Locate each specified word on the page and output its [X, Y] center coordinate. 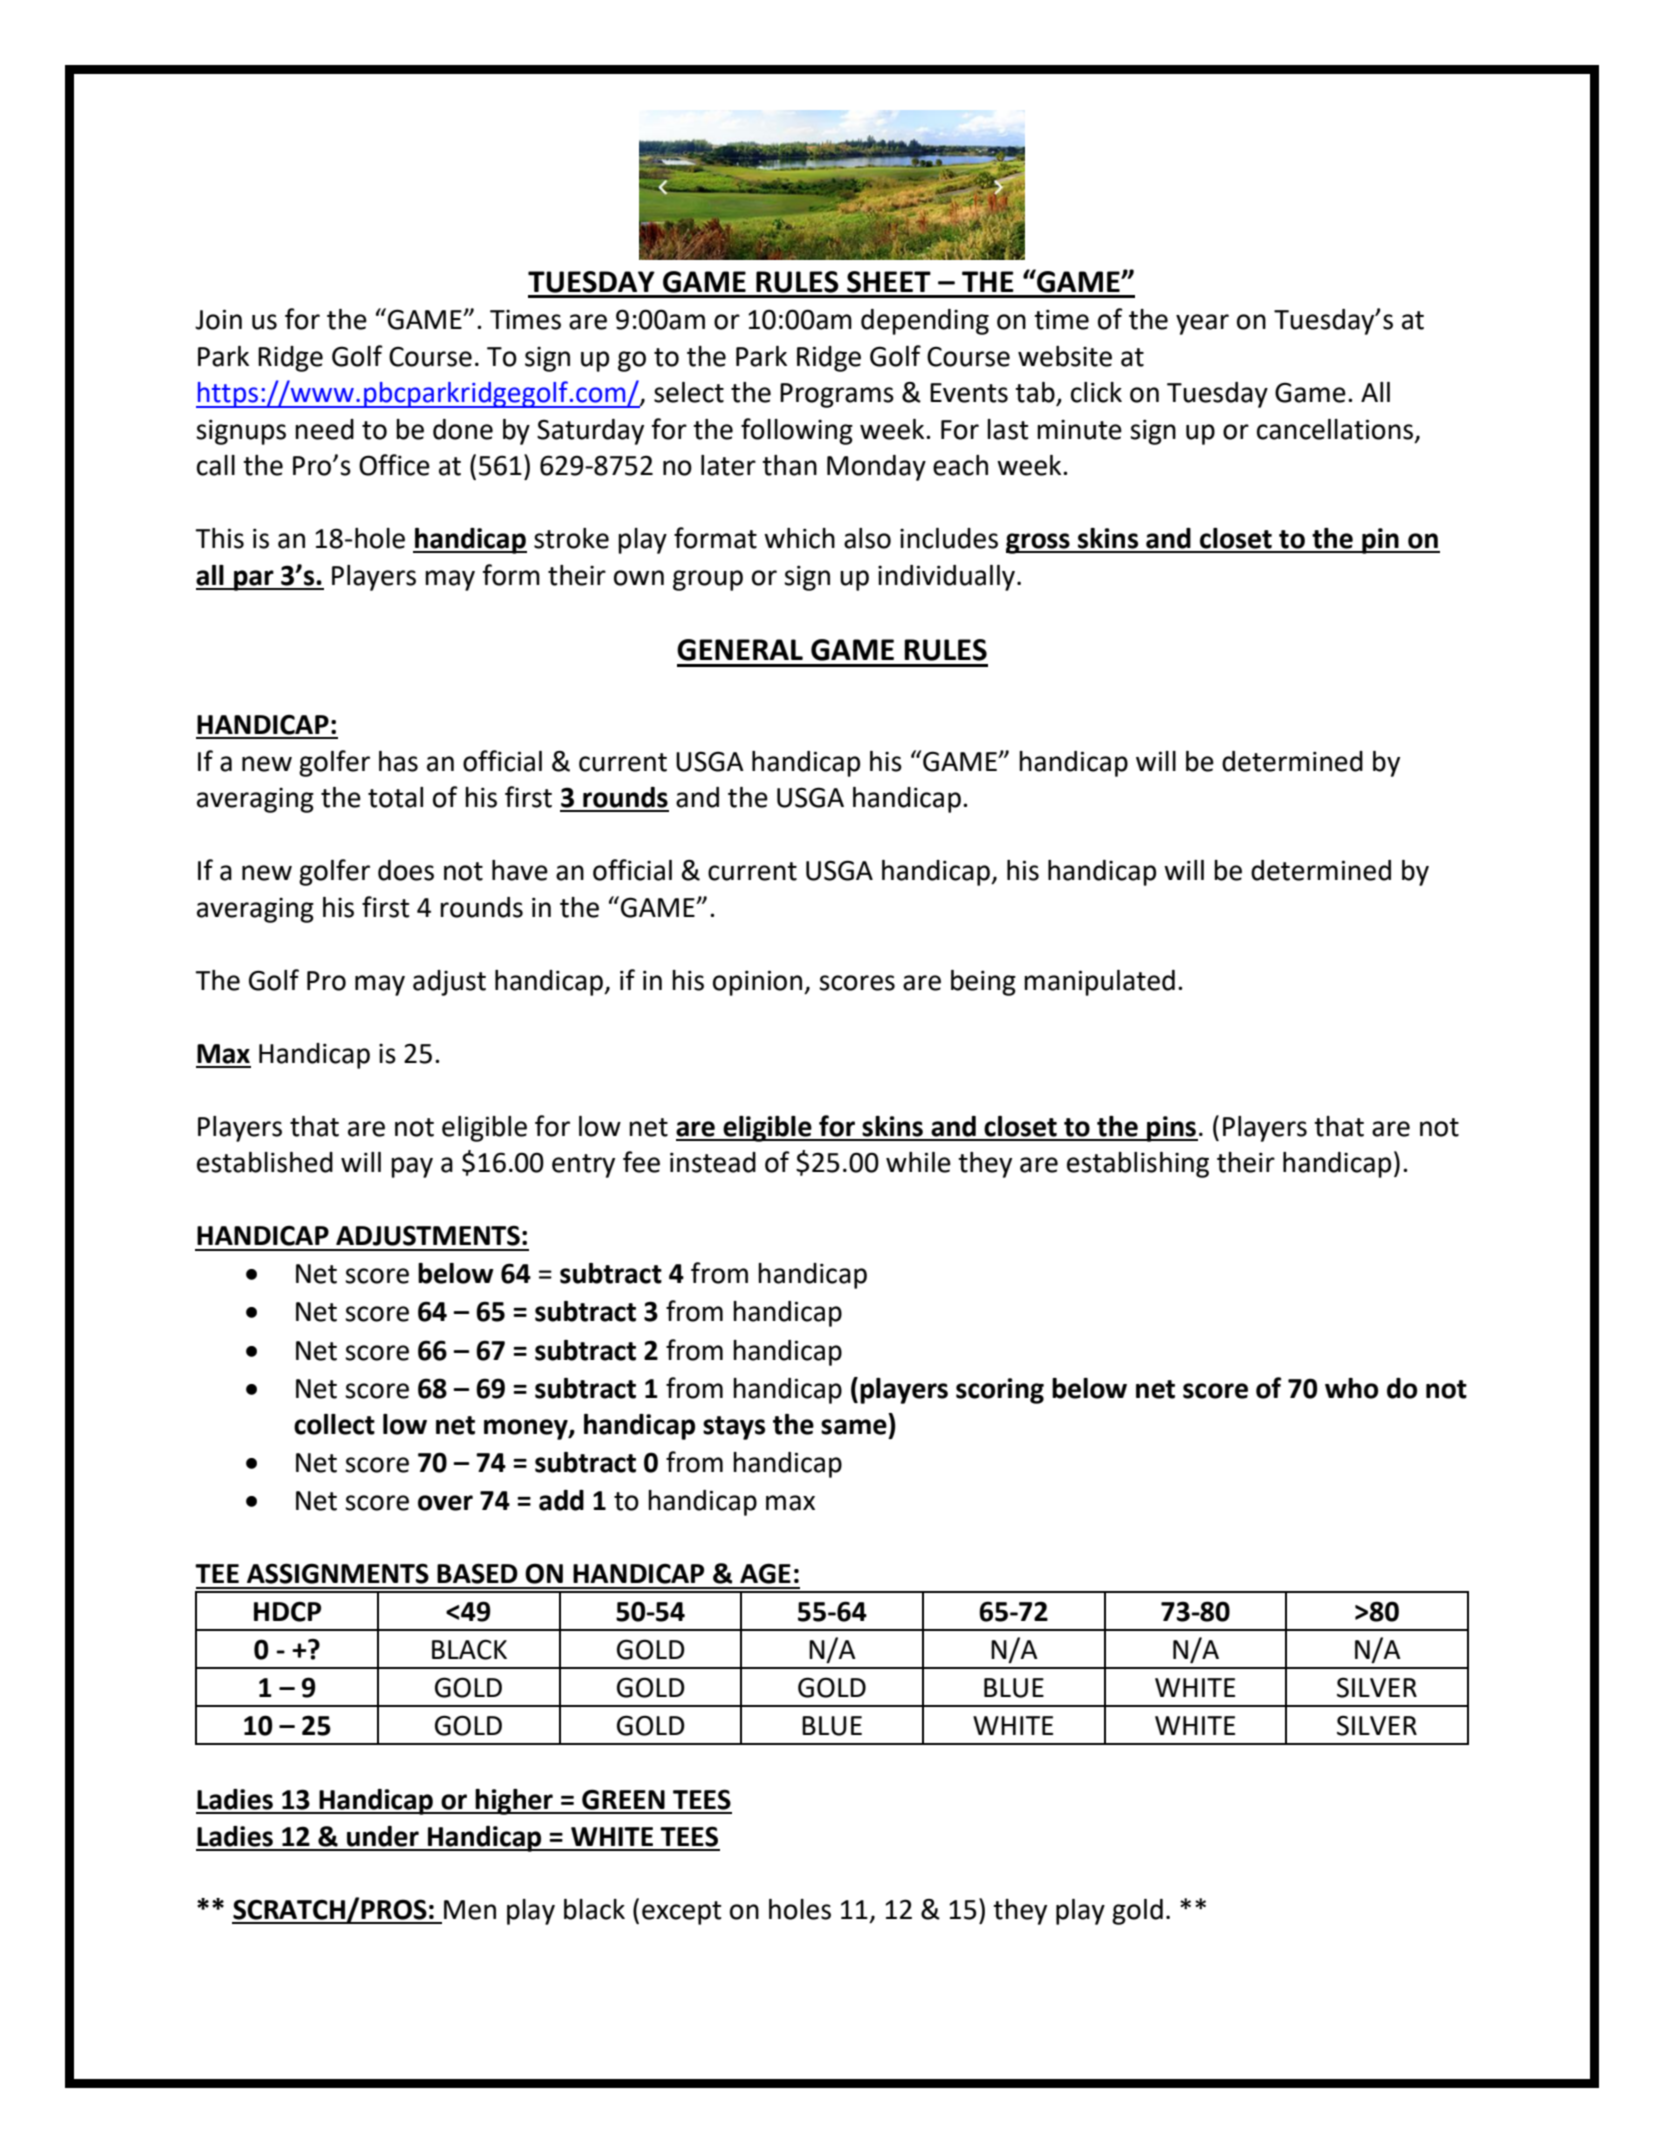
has [398, 761]
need [324, 429]
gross [1039, 543]
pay [412, 1167]
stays [734, 1428]
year [1202, 324]
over [445, 1503]
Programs [837, 395]
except [681, 1913]
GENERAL [740, 650]
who [1351, 1388]
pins [1171, 1129]
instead [713, 1162]
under [383, 1836]
